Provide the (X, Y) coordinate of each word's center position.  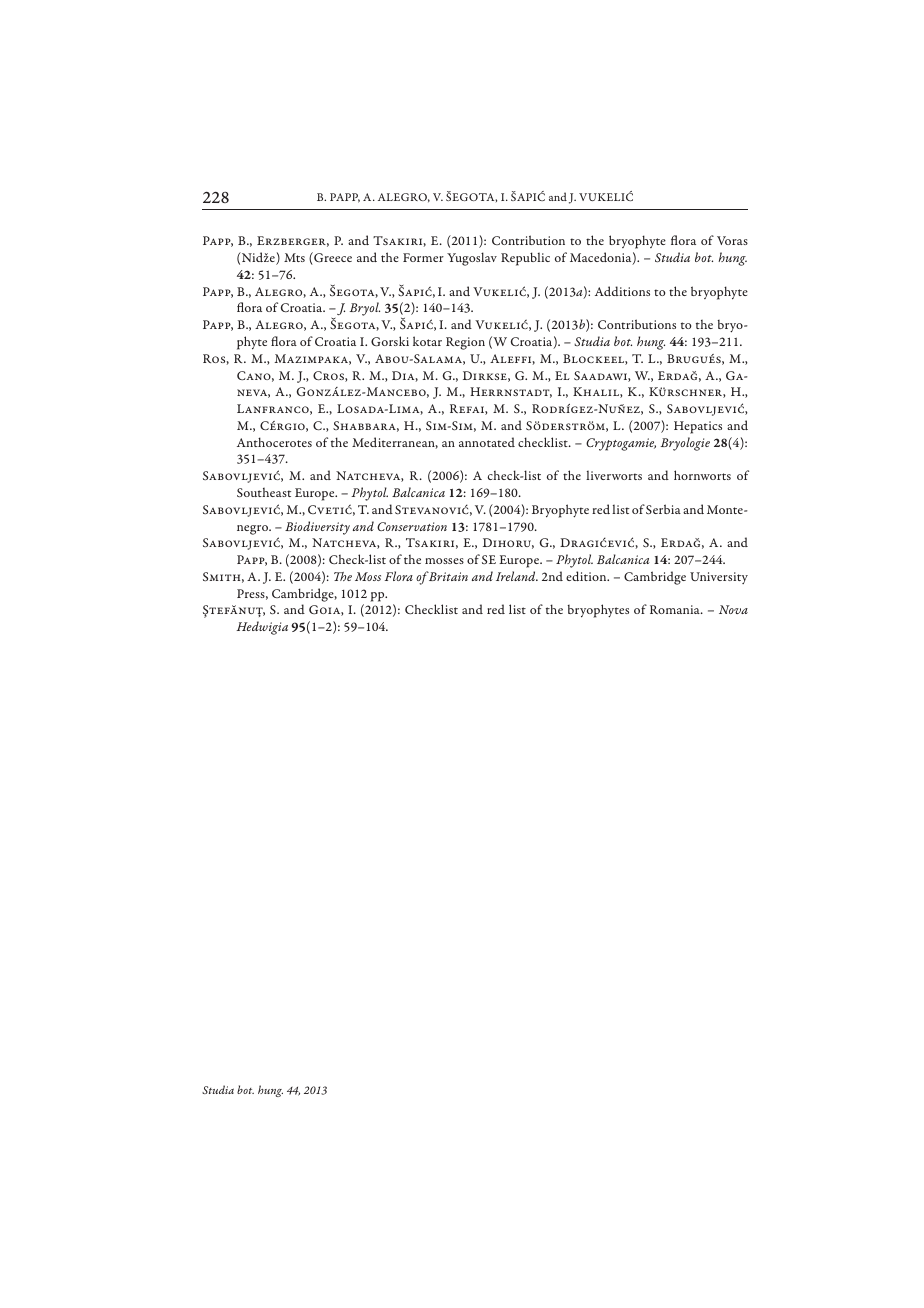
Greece (332, 258)
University (719, 578)
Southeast (264, 492)
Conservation (412, 526)
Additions (622, 291)
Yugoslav (472, 259)
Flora (399, 576)
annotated (487, 442)
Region (465, 343)
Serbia (663, 509)
